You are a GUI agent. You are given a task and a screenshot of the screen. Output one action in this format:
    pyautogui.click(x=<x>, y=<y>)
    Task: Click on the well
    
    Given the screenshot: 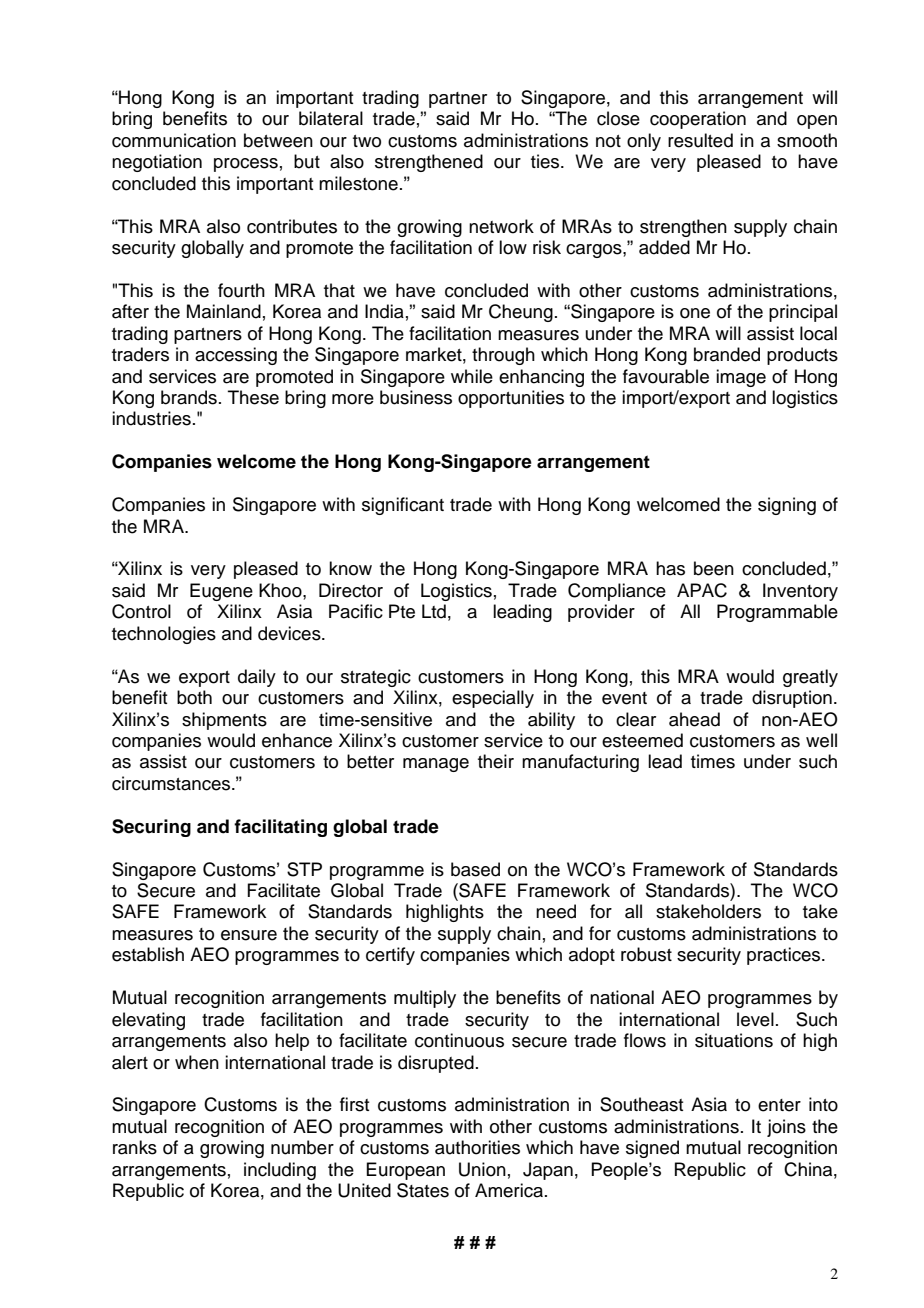 What is the action you would take?
    pyautogui.click(x=821, y=740)
